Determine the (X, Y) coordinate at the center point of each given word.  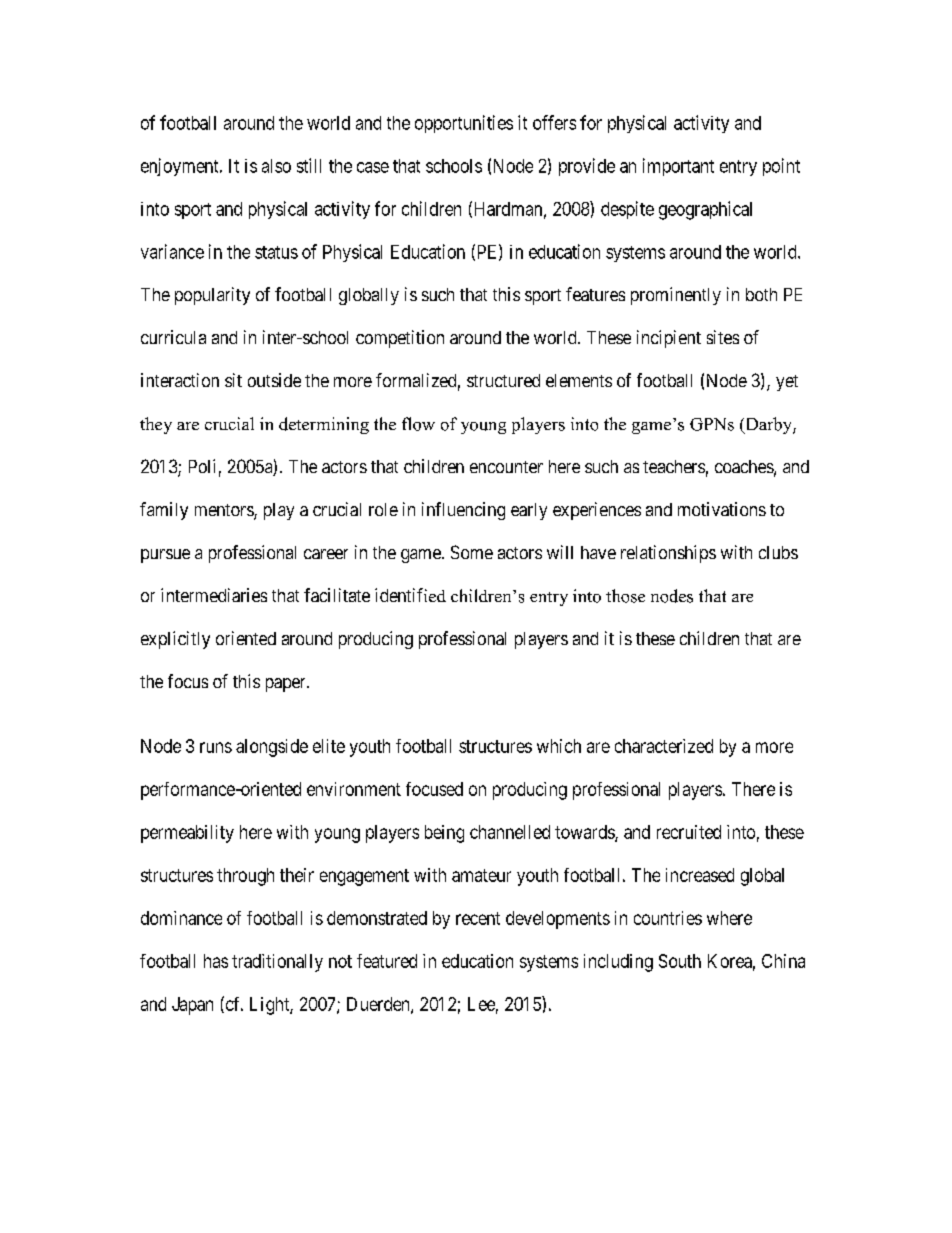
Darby (768, 425)
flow (418, 424)
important (678, 167)
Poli (202, 466)
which (559, 746)
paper (287, 685)
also (276, 166)
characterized (664, 746)
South (680, 961)
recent (478, 918)
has (216, 961)
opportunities (464, 124)
